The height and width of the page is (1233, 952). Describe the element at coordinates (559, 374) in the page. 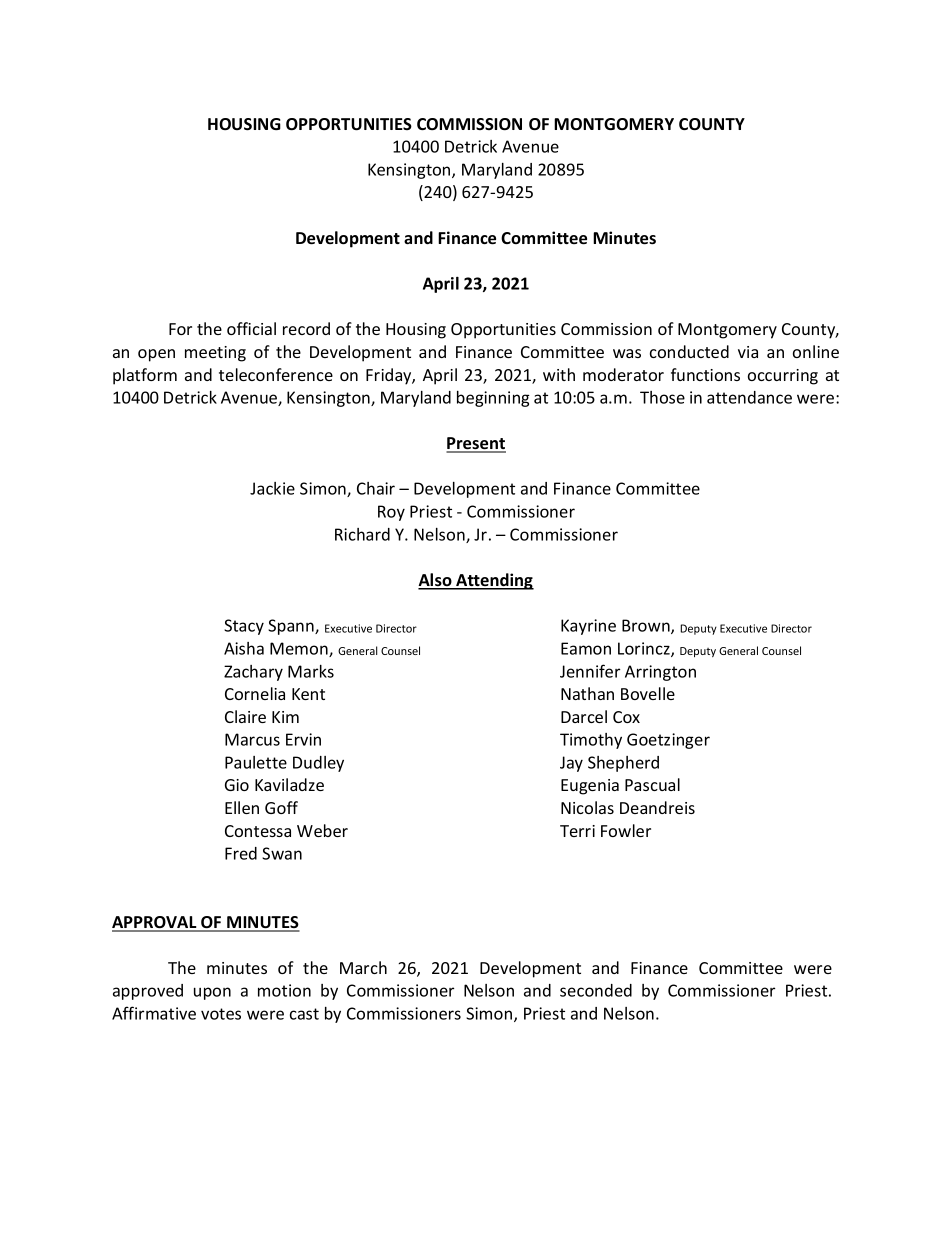

I see `with` at that location.
